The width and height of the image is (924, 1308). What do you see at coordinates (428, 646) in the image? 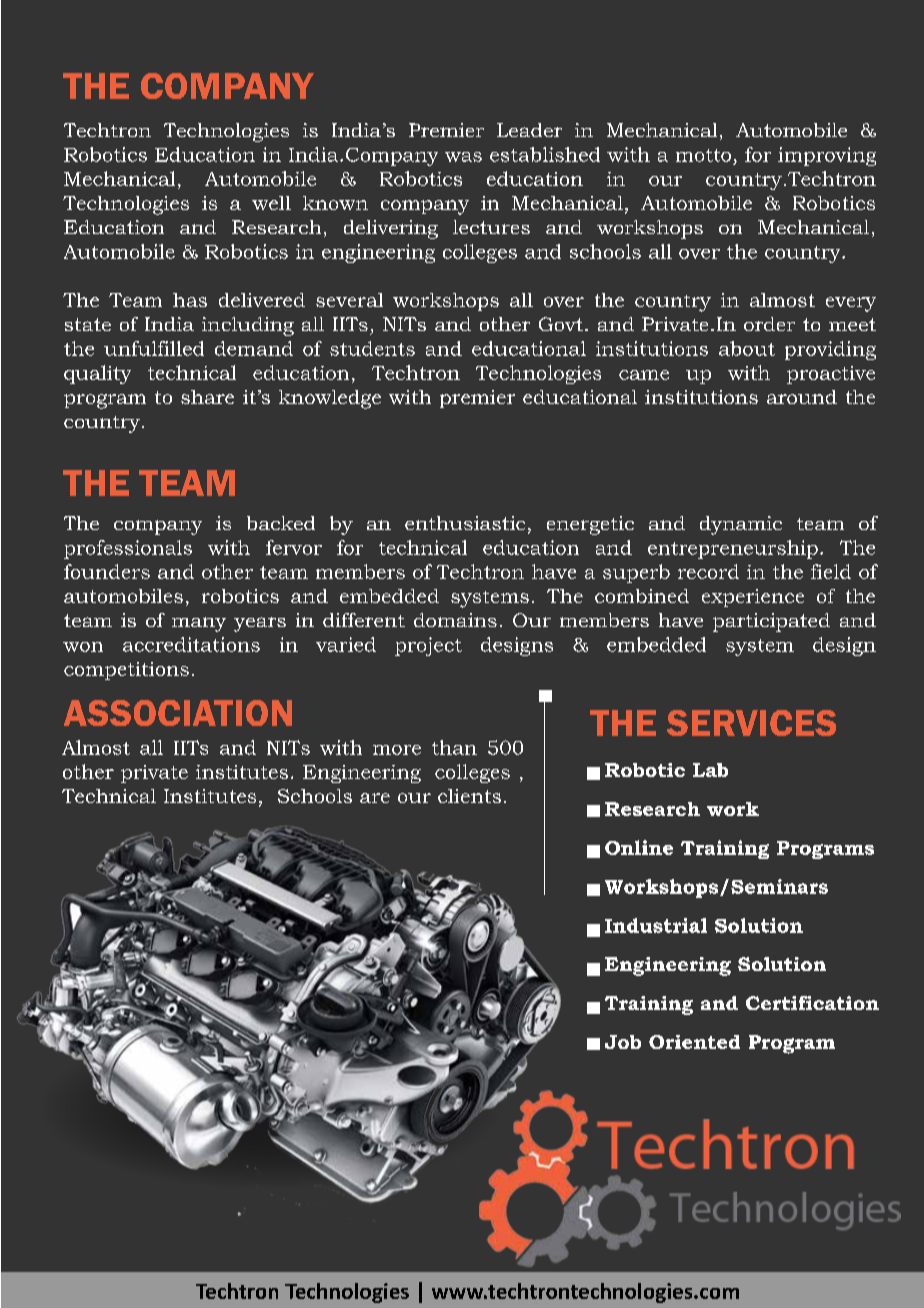
I see `project` at bounding box center [428, 646].
